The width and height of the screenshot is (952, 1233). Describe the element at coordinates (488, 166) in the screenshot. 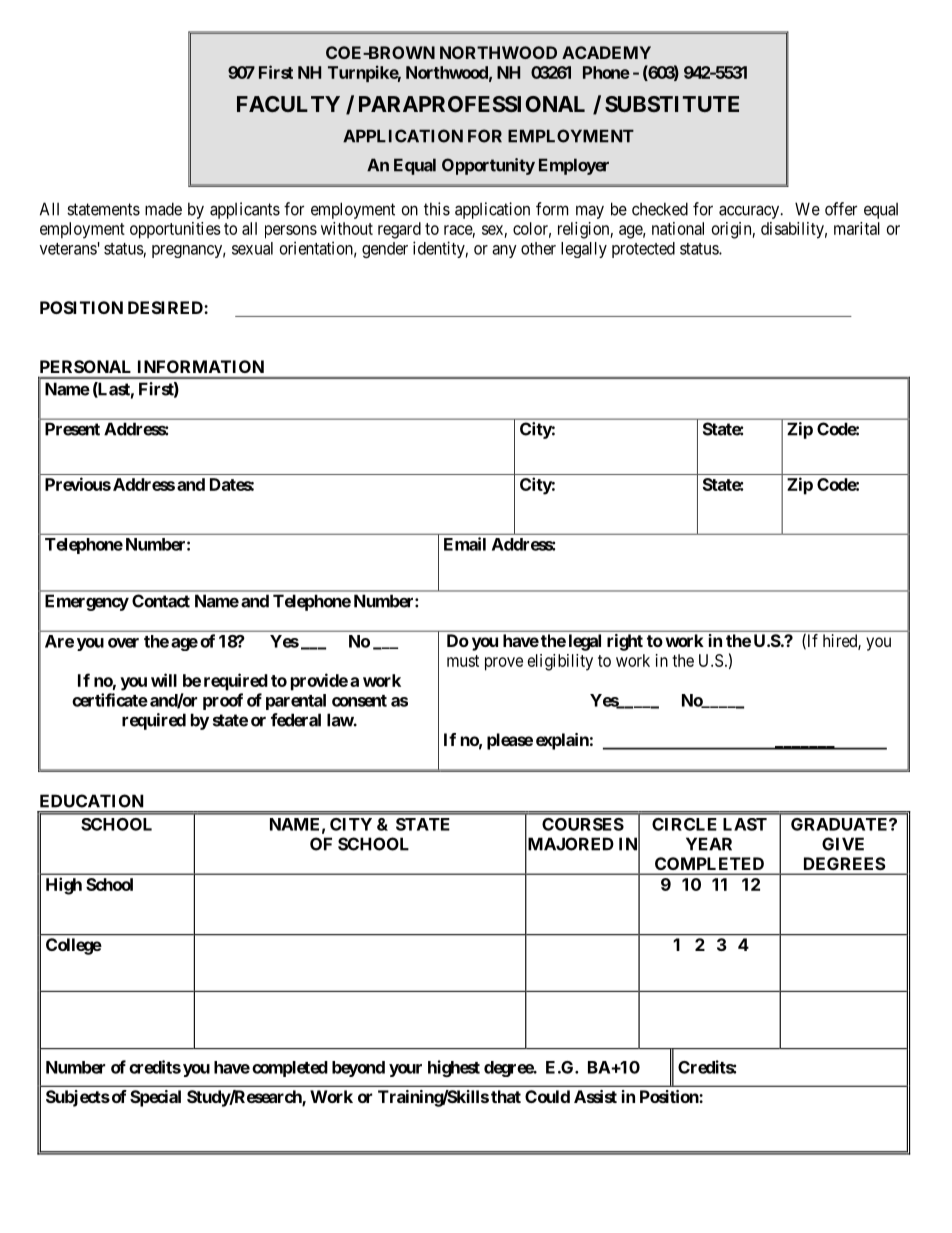

I see `Opportunity` at that location.
